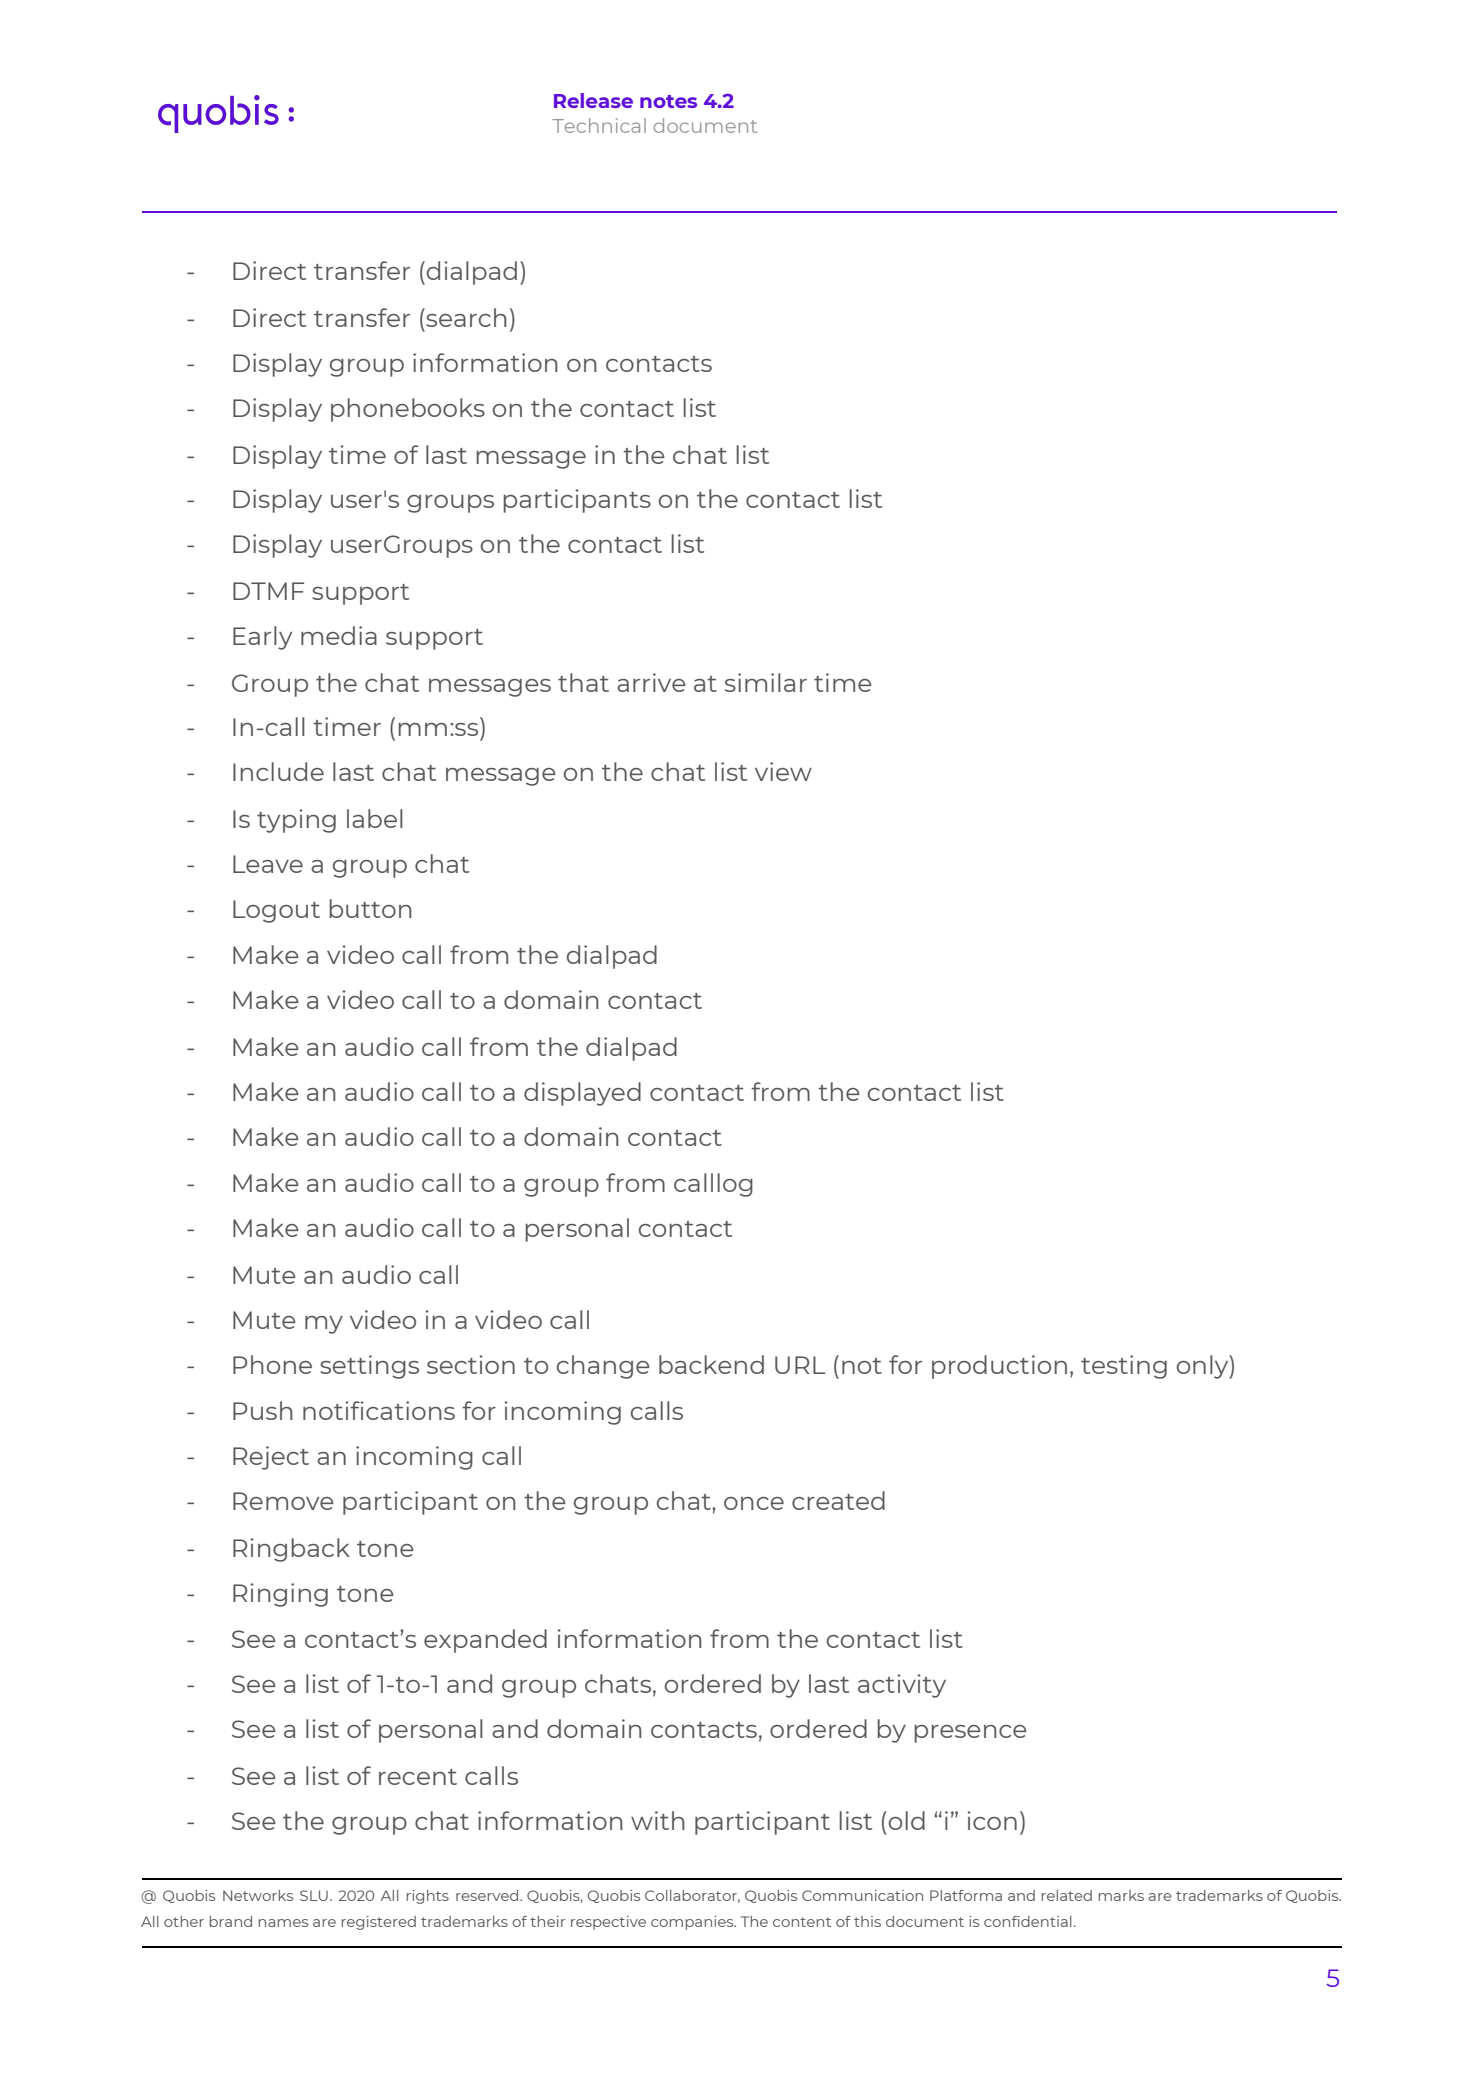  Describe the element at coordinates (668, 101) in the page. I see `notes` at that location.
